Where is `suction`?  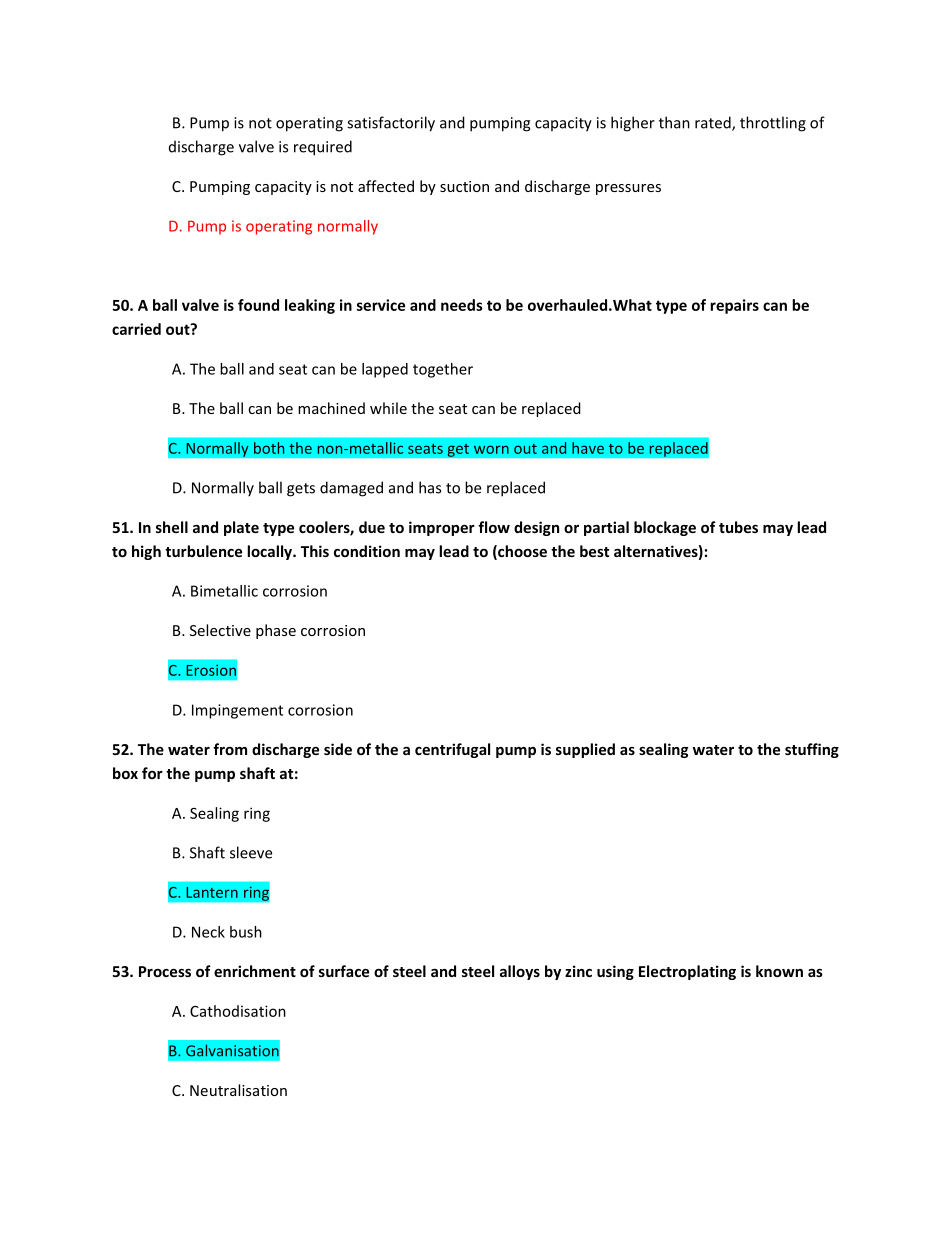 suction is located at coordinates (464, 186).
